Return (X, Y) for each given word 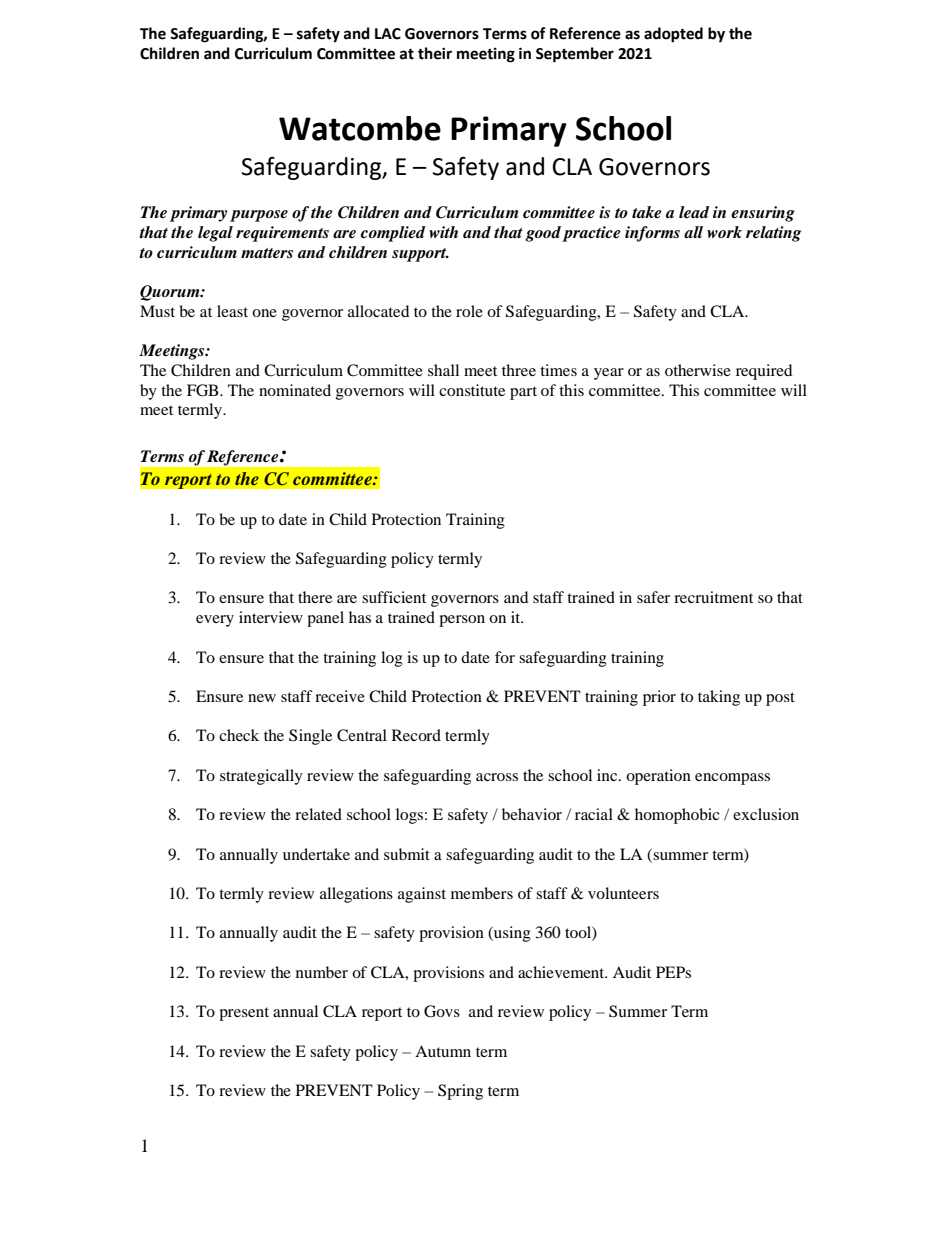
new (262, 698)
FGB (204, 390)
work (724, 232)
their (435, 53)
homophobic (677, 816)
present (244, 1014)
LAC (388, 34)
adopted (673, 35)
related (318, 814)
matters (267, 253)
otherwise (698, 370)
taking (719, 698)
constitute (472, 390)
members (482, 893)
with (443, 232)
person (462, 621)
